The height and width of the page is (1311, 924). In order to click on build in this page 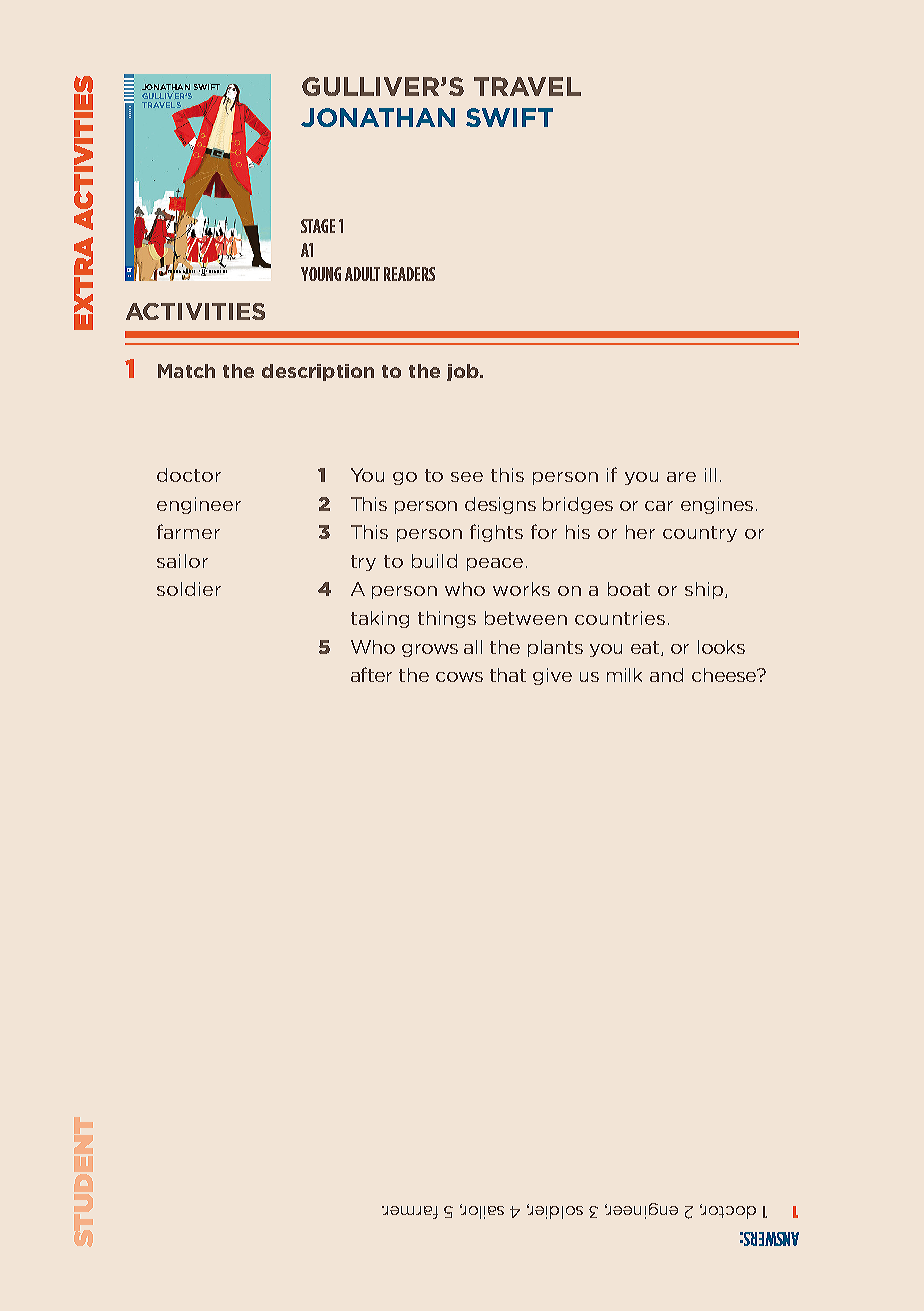, I will do `click(434, 561)`.
